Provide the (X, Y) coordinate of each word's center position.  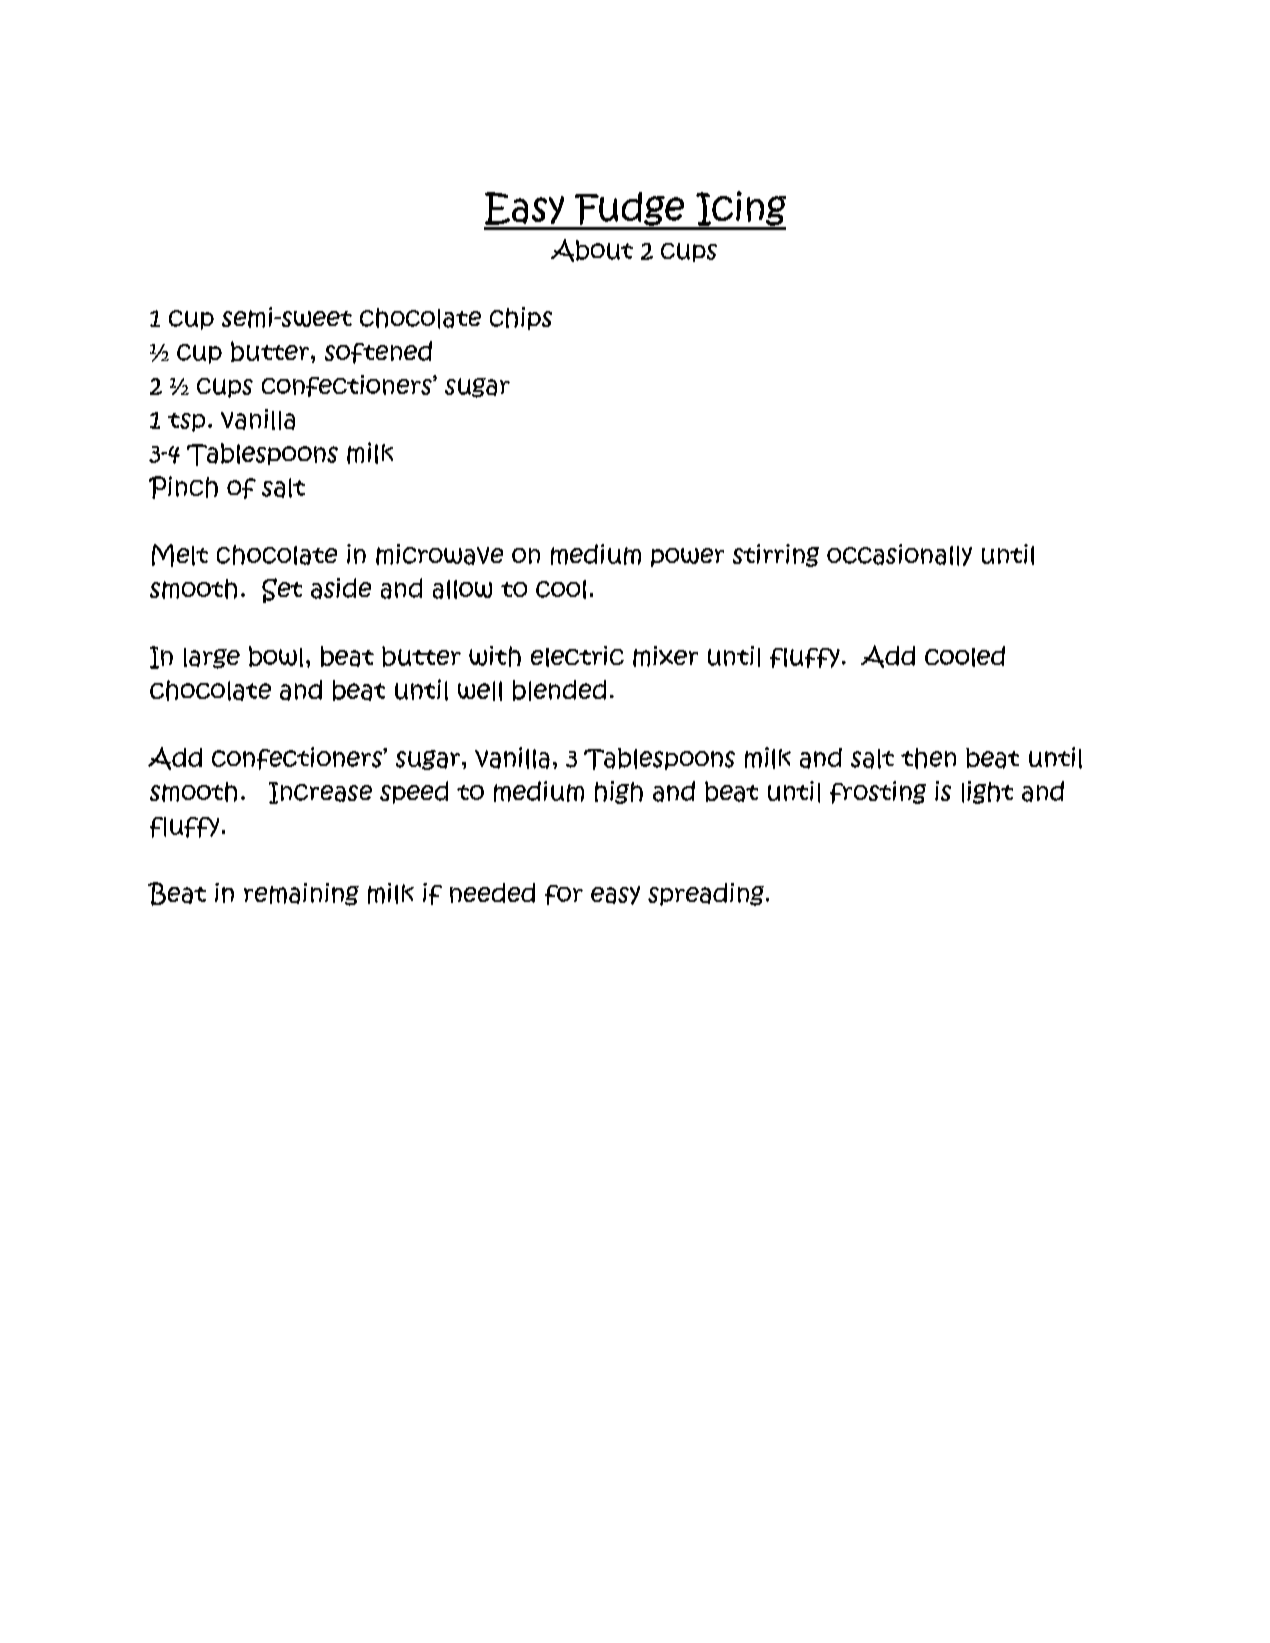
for (564, 895)
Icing (740, 210)
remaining (301, 894)
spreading (706, 894)
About (592, 250)
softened (378, 352)
